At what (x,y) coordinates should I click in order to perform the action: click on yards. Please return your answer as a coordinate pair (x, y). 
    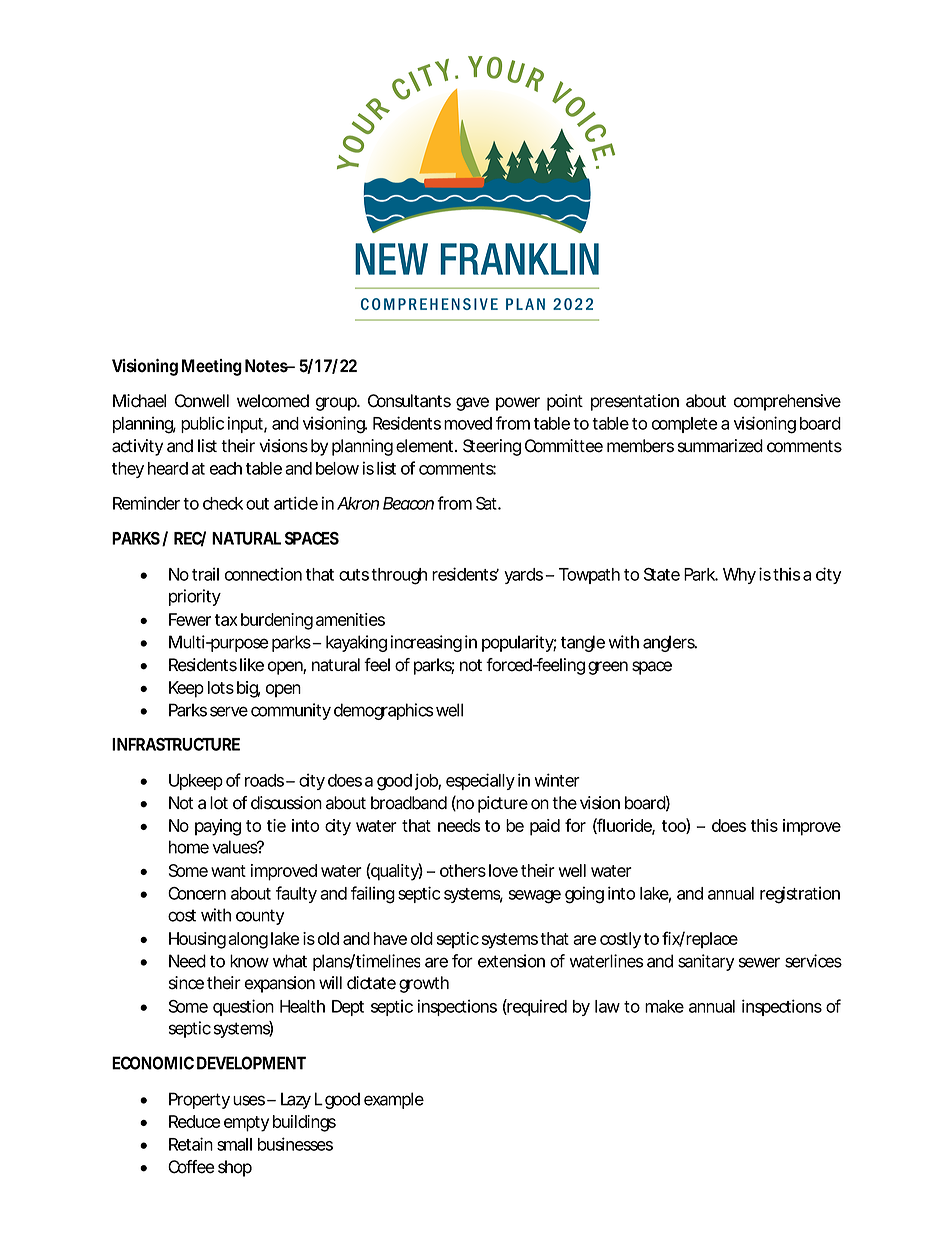
    Looking at the image, I should click on (525, 576).
